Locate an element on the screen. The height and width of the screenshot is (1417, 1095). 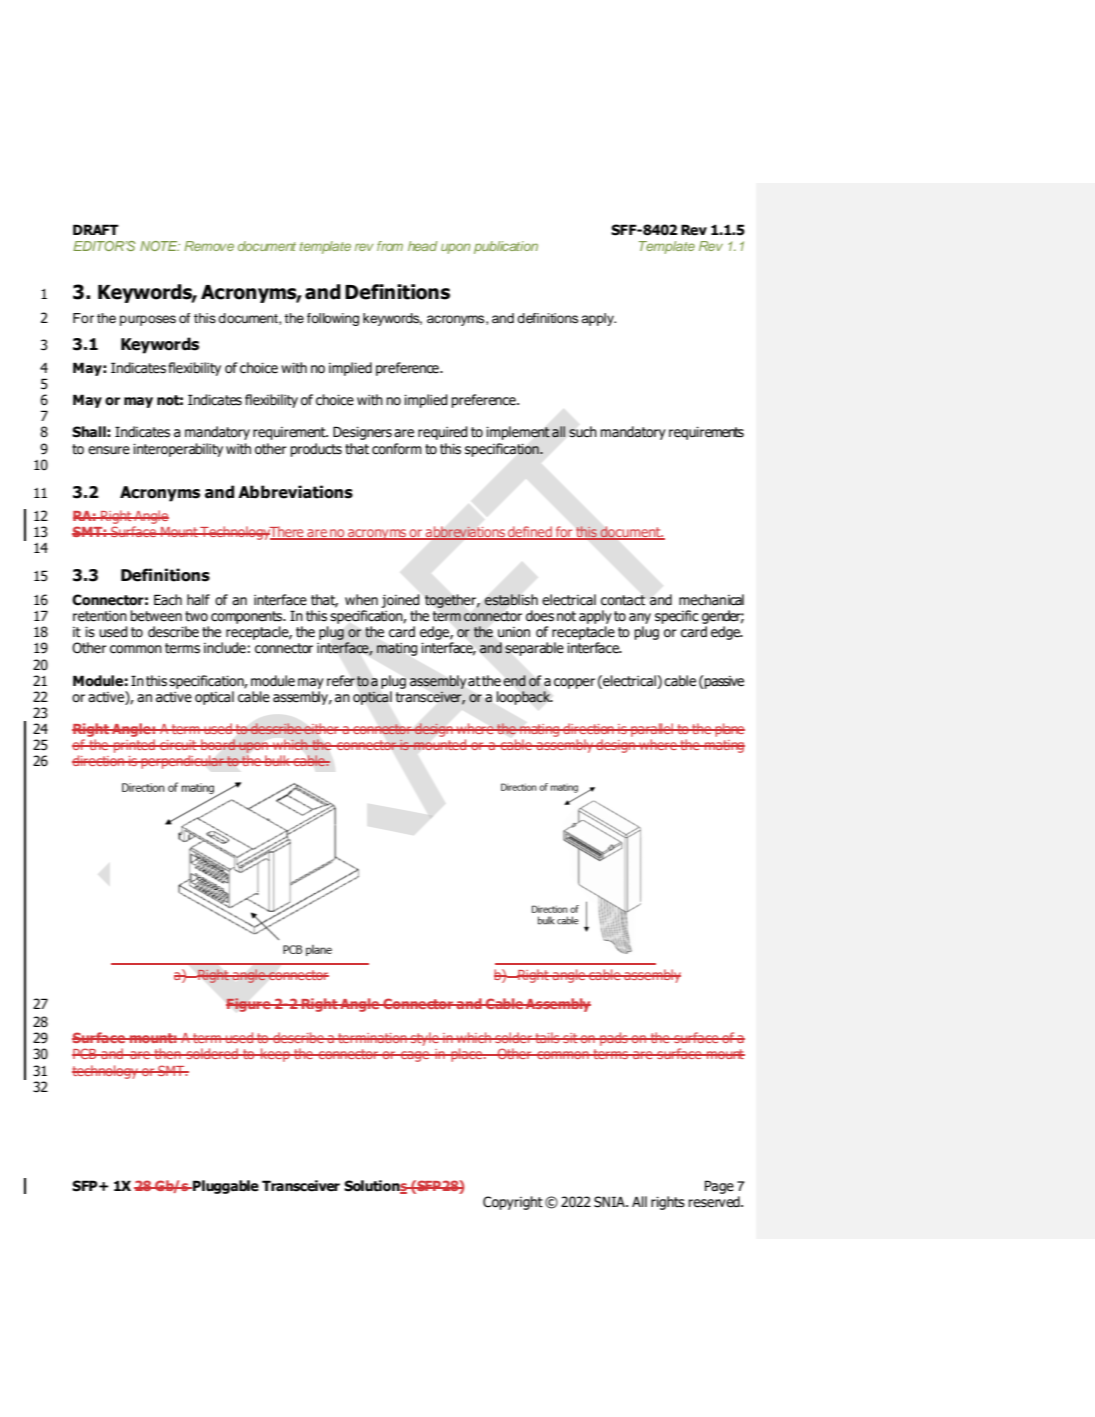
then is located at coordinates (167, 1053).
